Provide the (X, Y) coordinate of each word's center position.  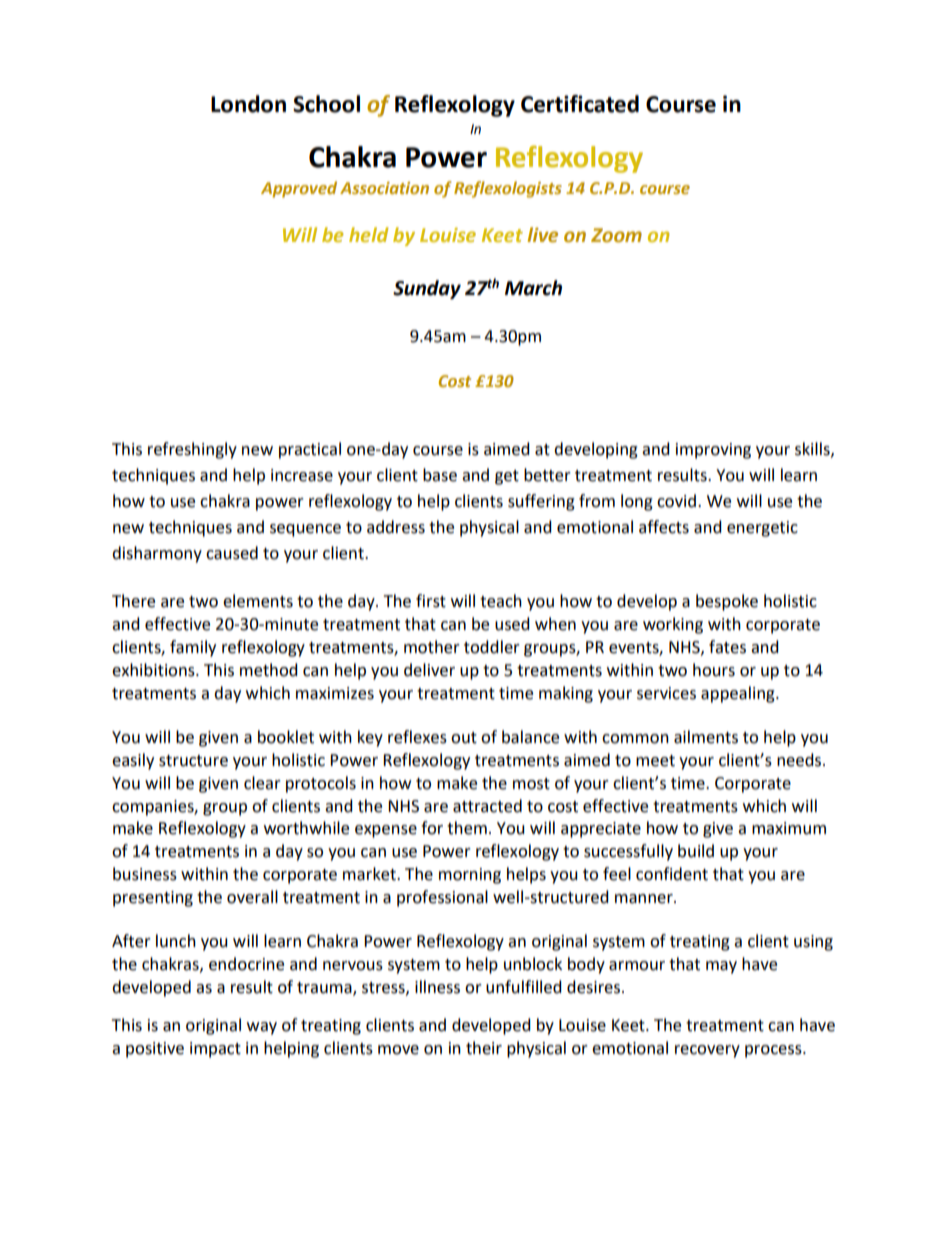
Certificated (580, 104)
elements (258, 601)
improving (713, 451)
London (248, 104)
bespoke (727, 602)
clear (262, 783)
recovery (707, 1051)
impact (215, 1050)
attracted (487, 806)
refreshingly (192, 450)
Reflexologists (508, 189)
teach (501, 601)
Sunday (427, 289)
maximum (789, 828)
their (484, 1048)
